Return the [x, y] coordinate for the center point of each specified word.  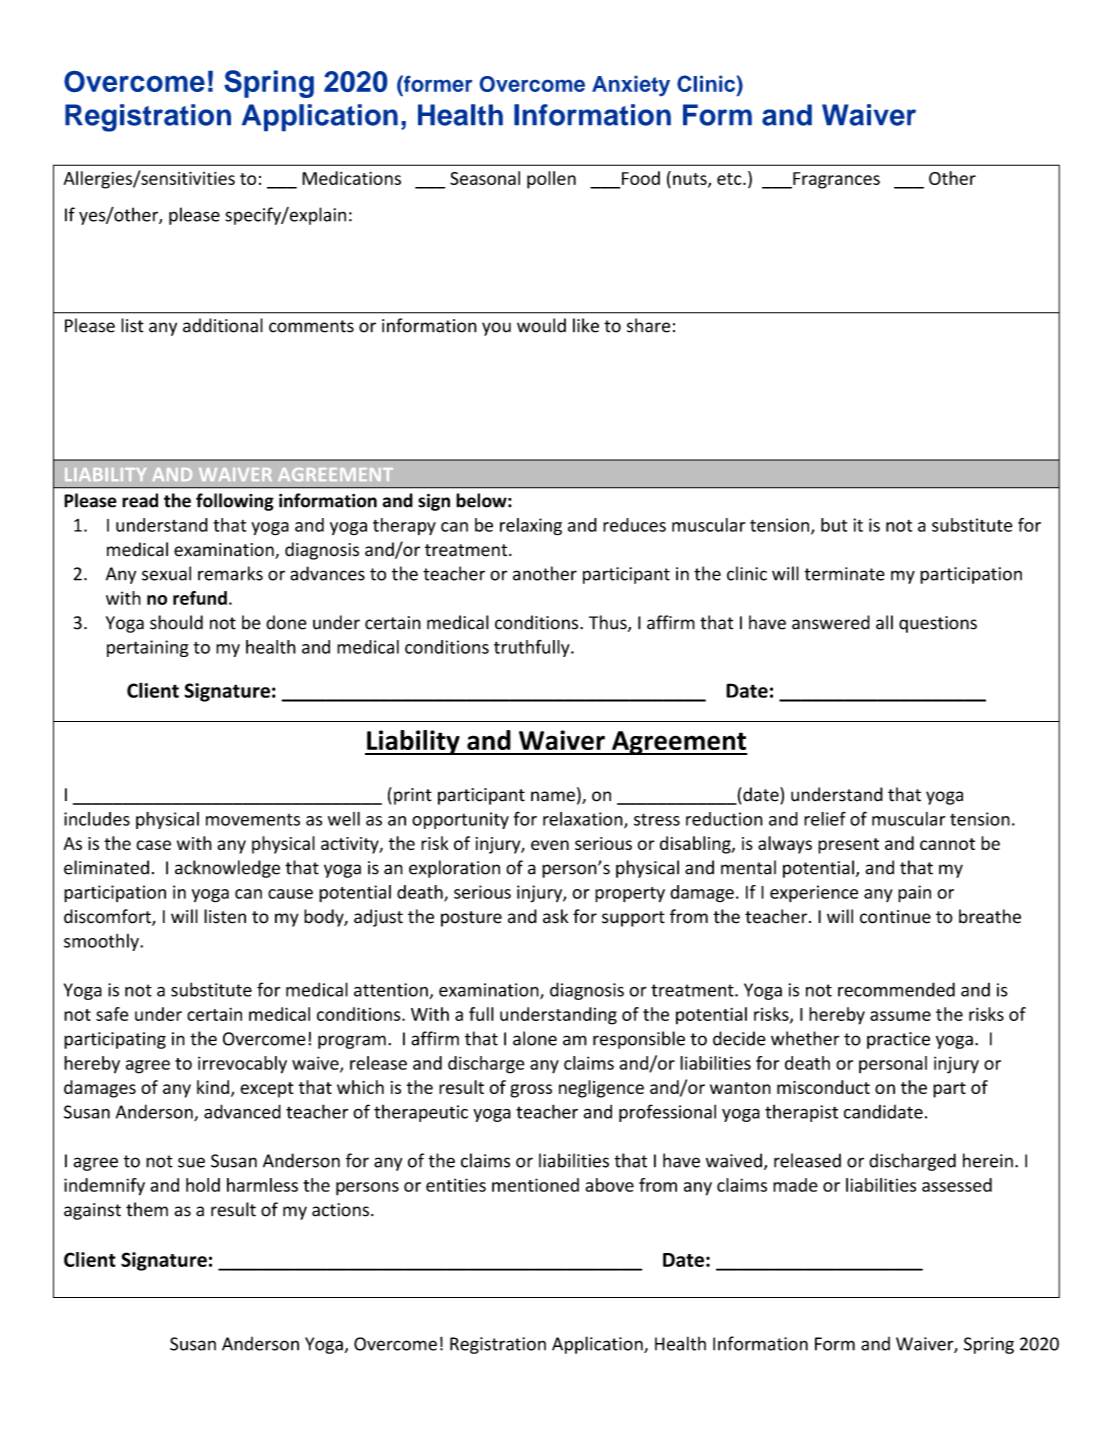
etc [730, 179]
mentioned [535, 1185]
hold [203, 1185]
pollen [551, 180]
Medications [351, 178]
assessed [957, 1185]
